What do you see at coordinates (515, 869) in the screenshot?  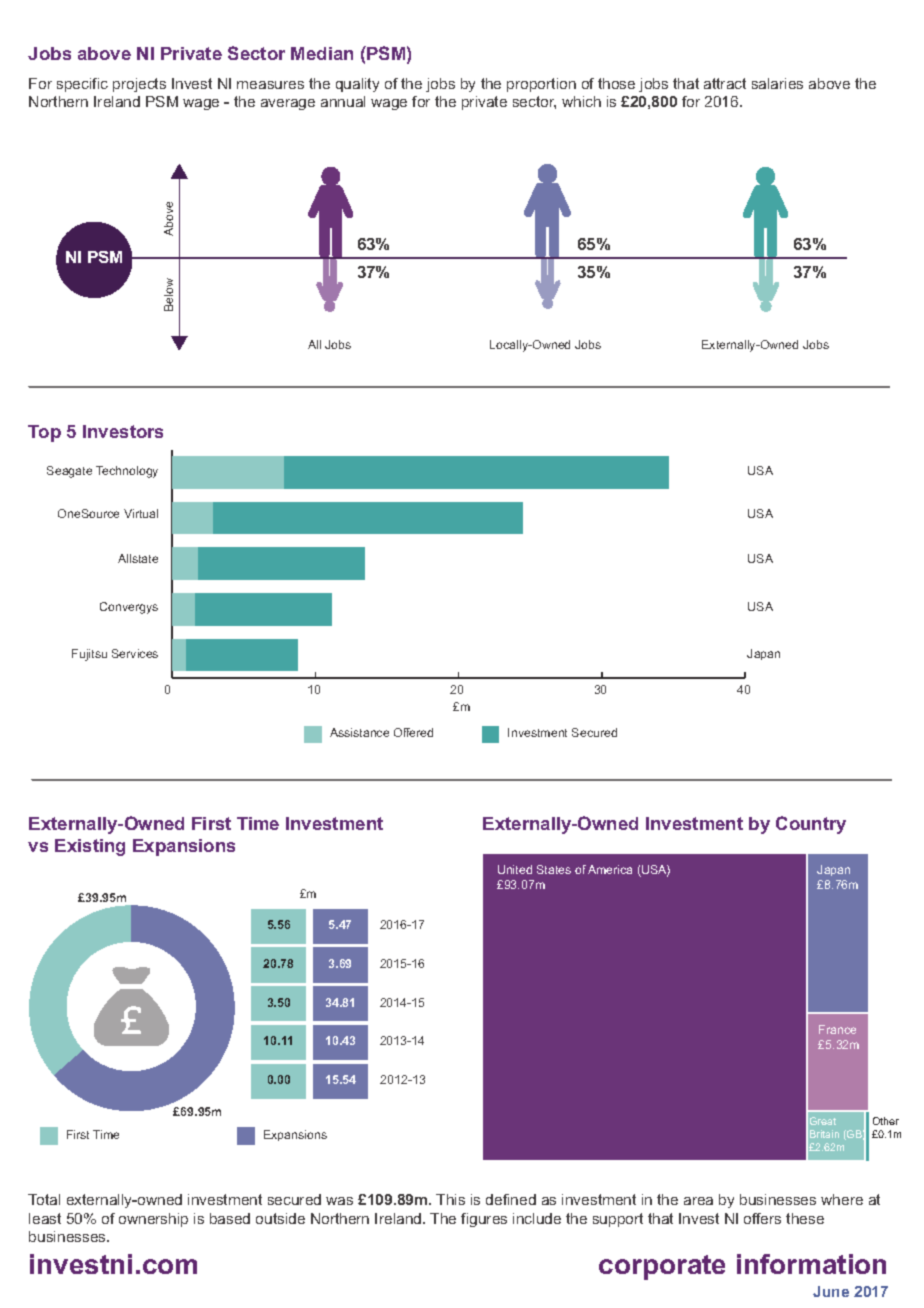 I see `United` at bounding box center [515, 869].
